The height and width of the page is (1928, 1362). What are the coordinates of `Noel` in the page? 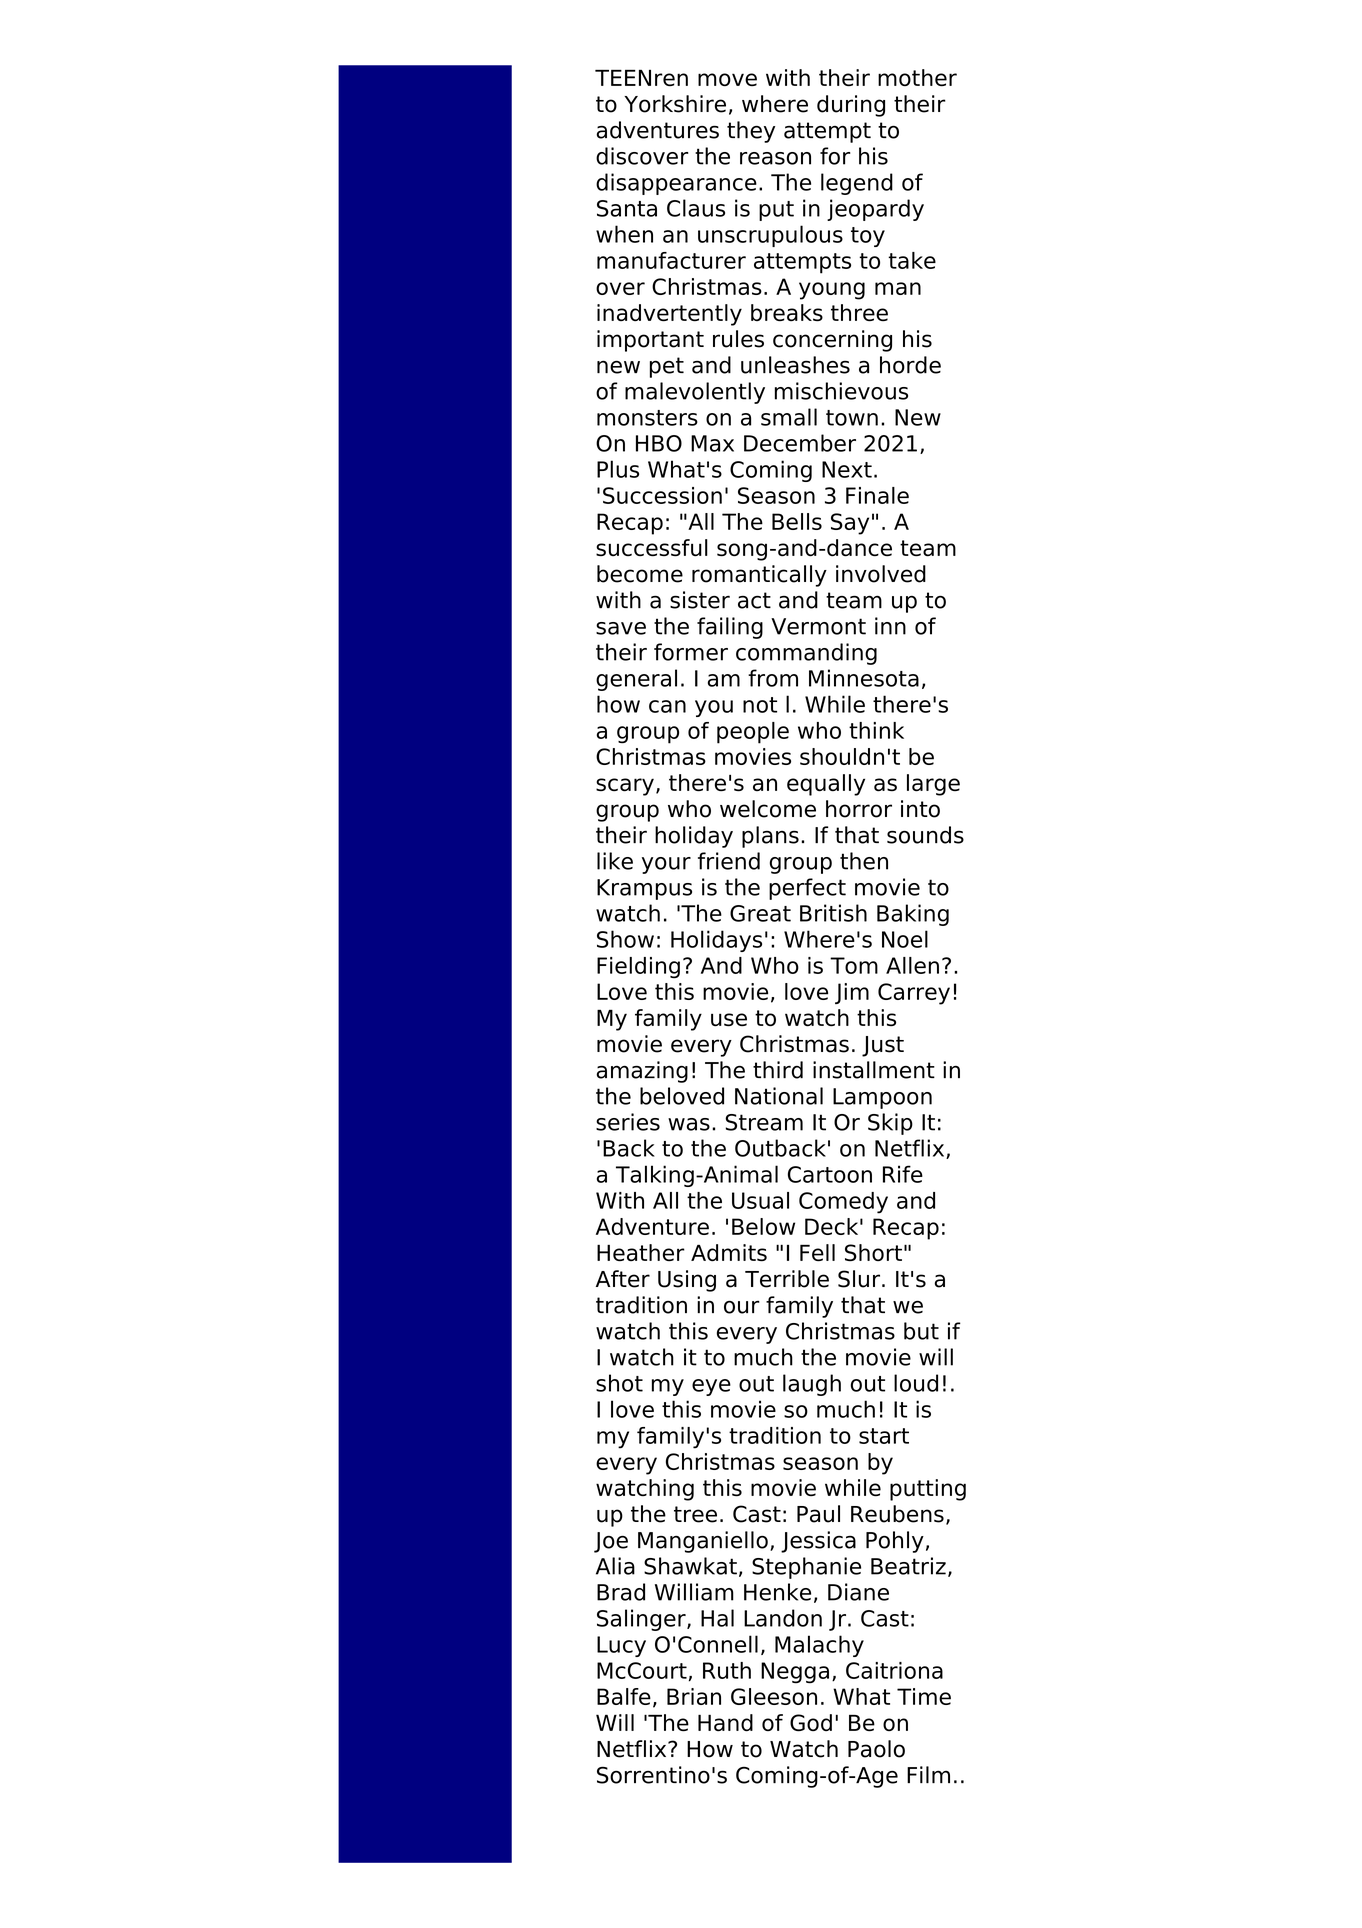 It's located at (905, 939).
